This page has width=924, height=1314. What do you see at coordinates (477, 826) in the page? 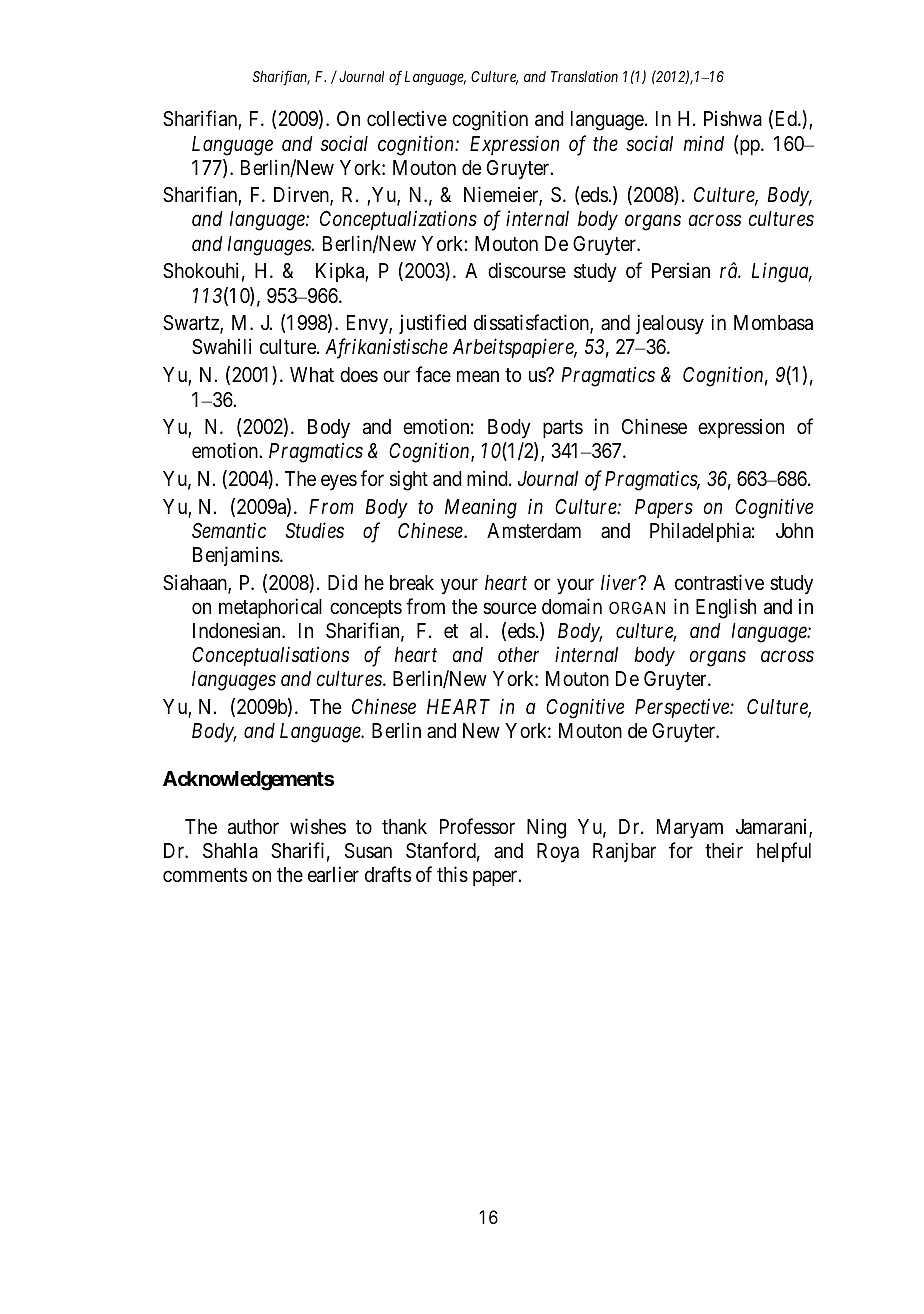
I see `Professor` at bounding box center [477, 826].
